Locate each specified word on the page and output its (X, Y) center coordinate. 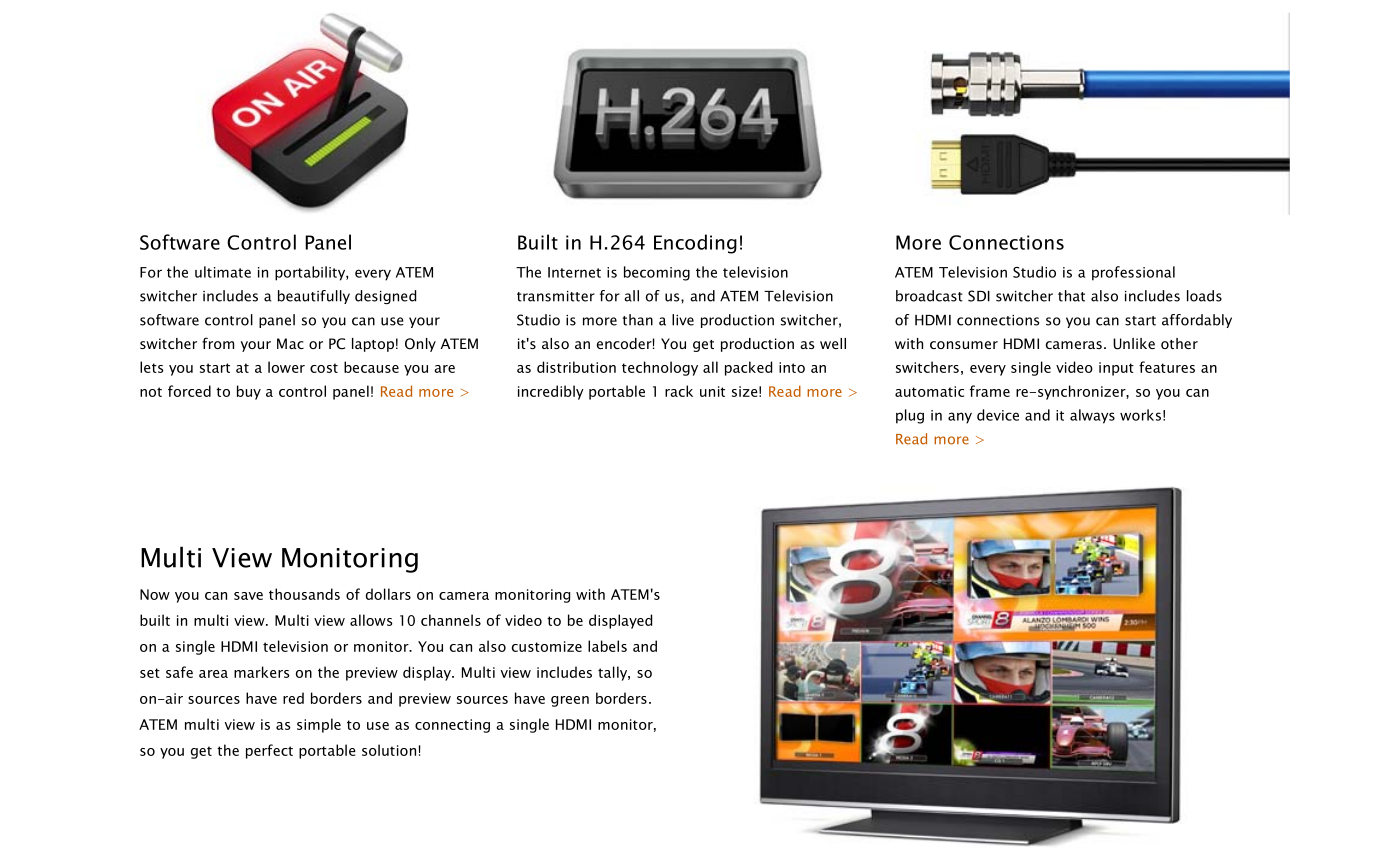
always (1092, 416)
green (570, 701)
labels (607, 646)
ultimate (223, 272)
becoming (657, 273)
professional (1133, 273)
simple (319, 725)
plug (910, 416)
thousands (304, 594)
